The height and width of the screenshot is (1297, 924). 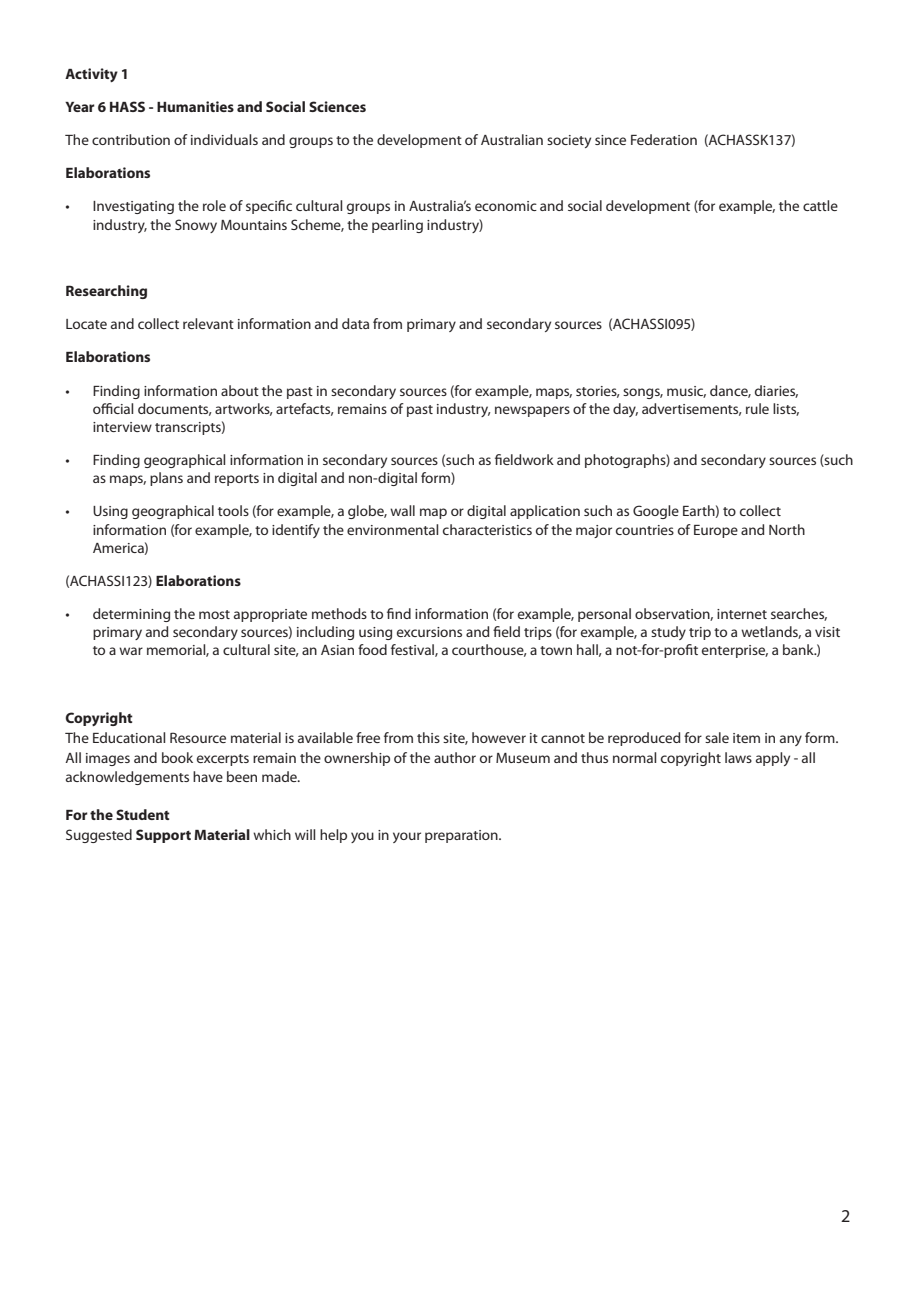 What do you see at coordinates (664, 139) in the screenshot?
I see `Federation` at bounding box center [664, 139].
